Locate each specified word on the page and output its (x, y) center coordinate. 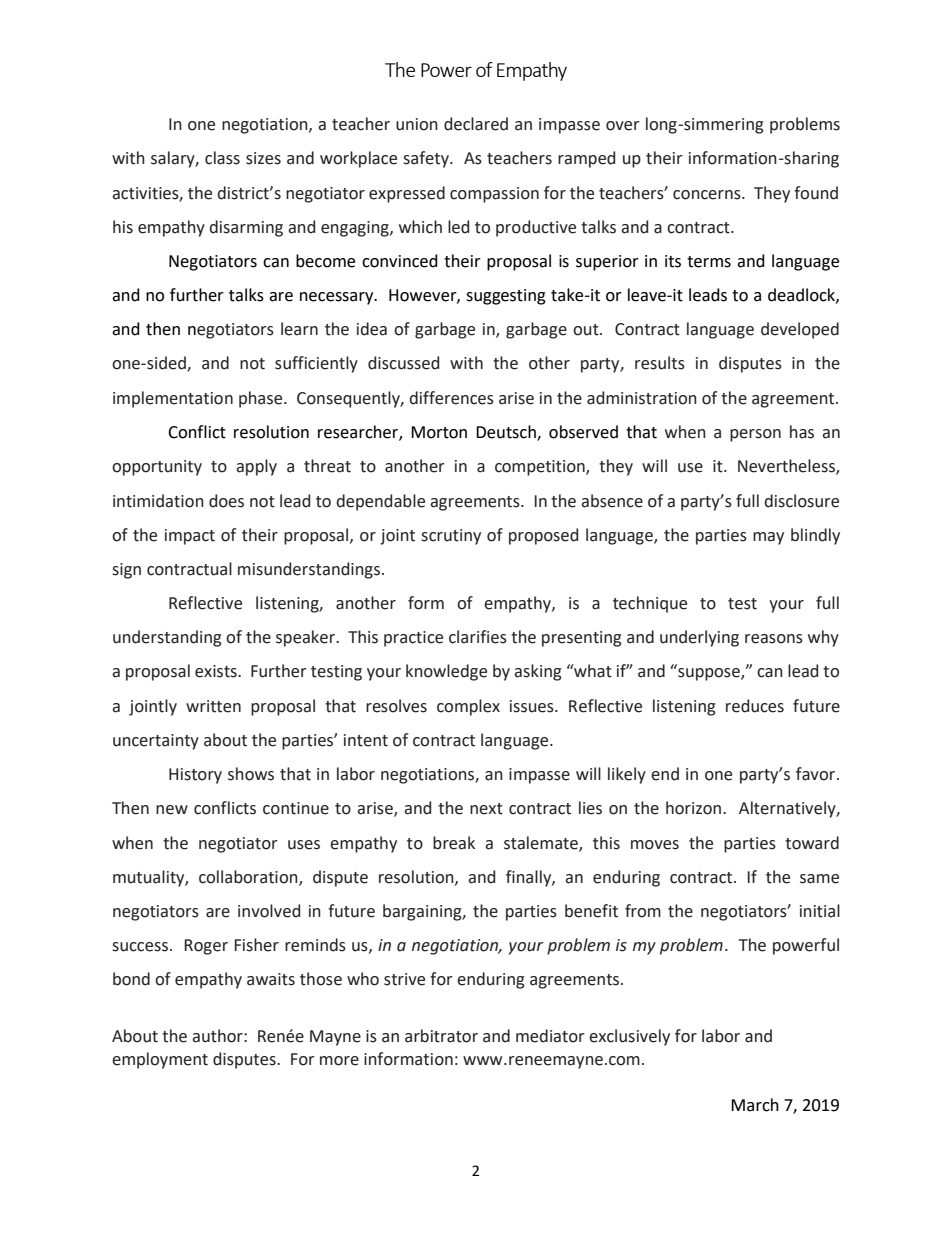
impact (190, 537)
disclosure (801, 501)
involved (269, 911)
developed (800, 330)
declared (476, 124)
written (213, 706)
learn (299, 329)
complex (468, 707)
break (454, 843)
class (222, 158)
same (819, 879)
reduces (755, 706)
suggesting (506, 297)
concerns (708, 195)
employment (160, 1060)
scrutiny (451, 537)
